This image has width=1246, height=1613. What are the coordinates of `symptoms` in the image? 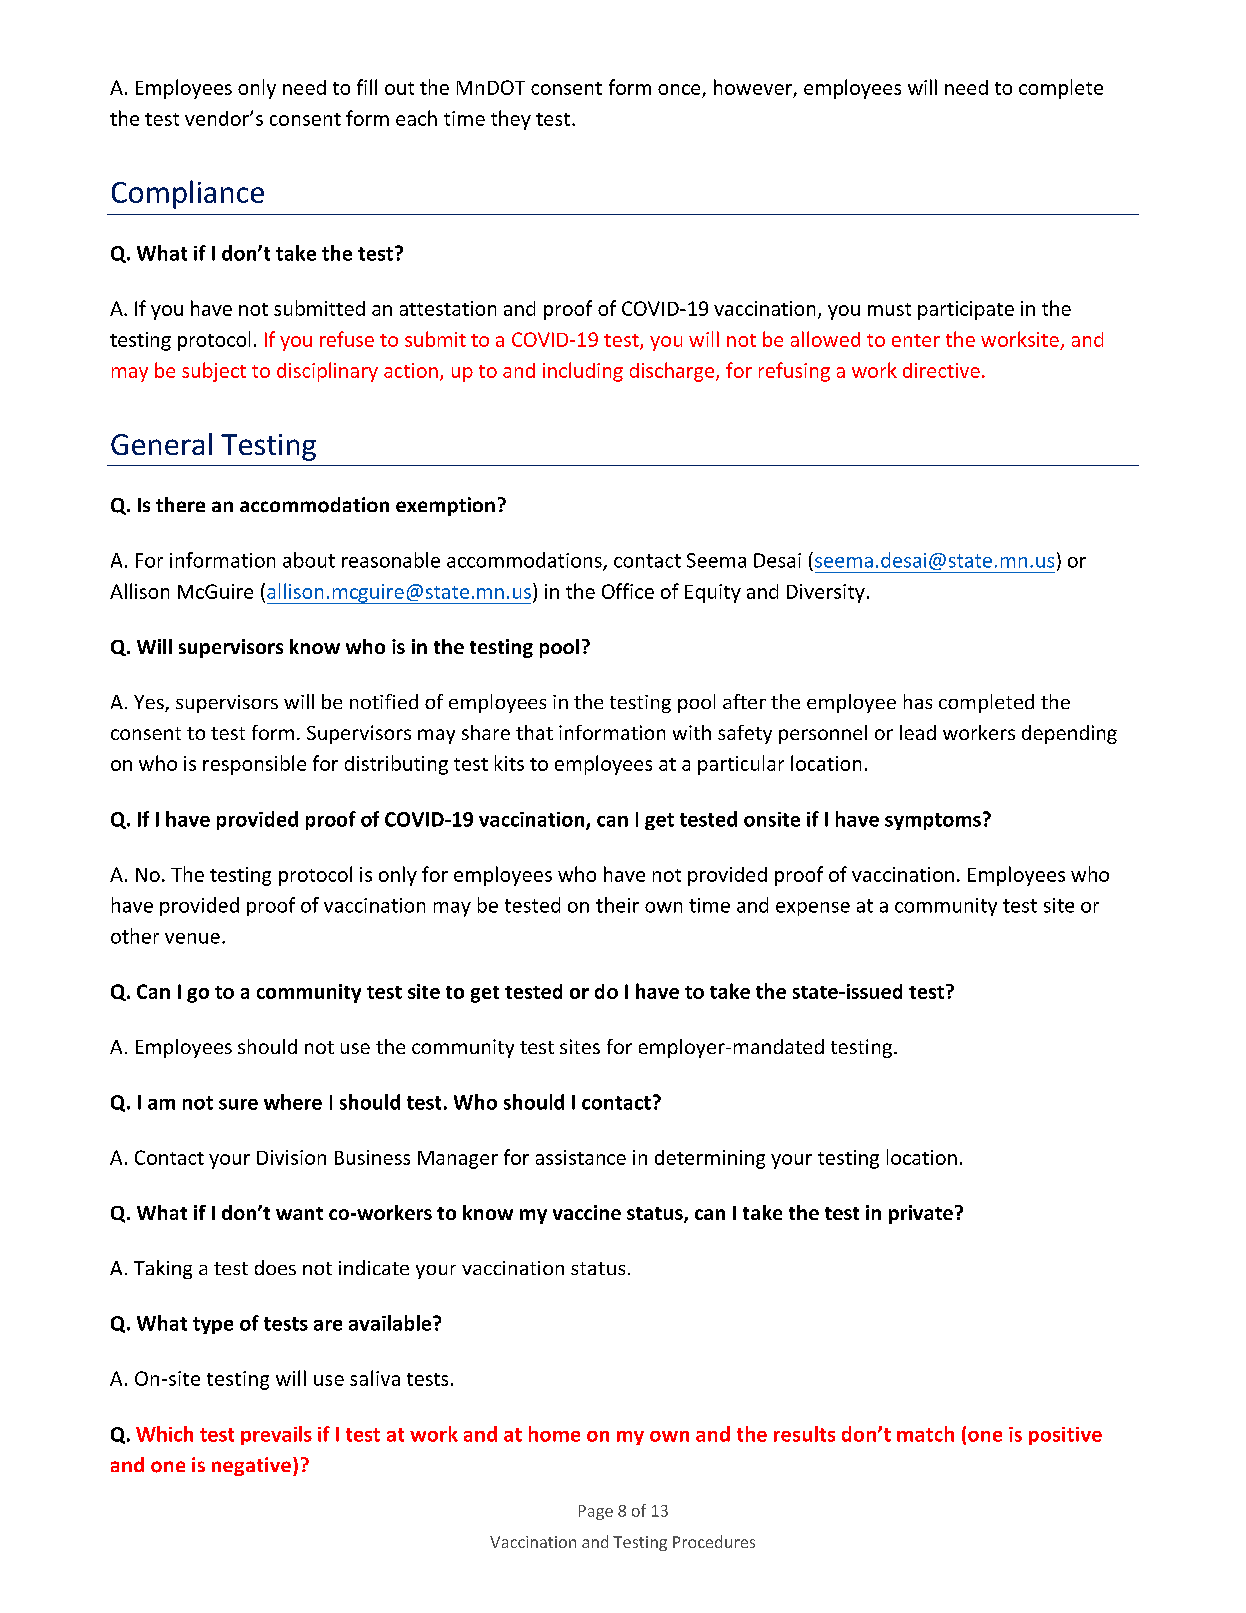 It's located at (933, 821).
